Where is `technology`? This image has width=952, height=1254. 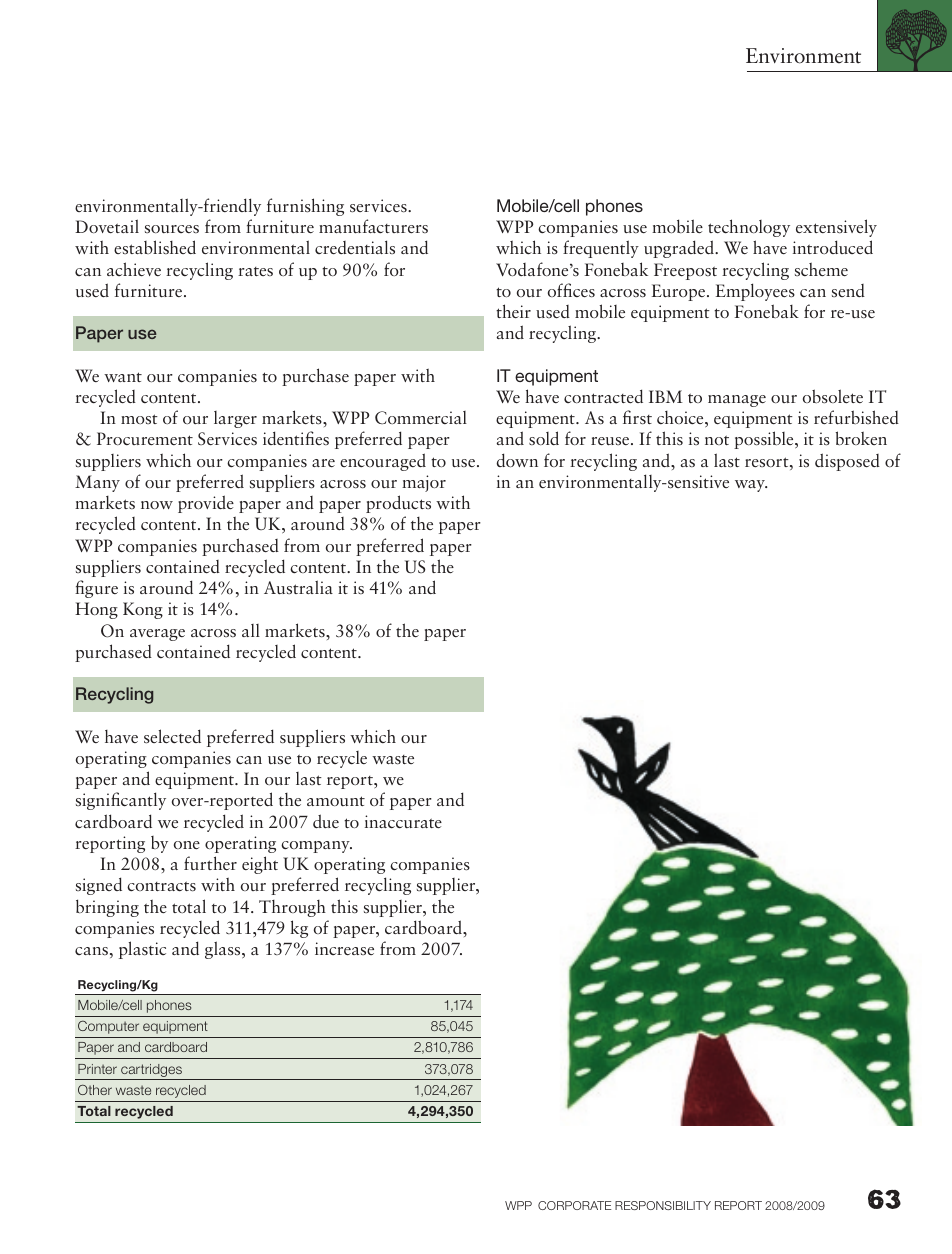
technology is located at coordinates (749, 228).
